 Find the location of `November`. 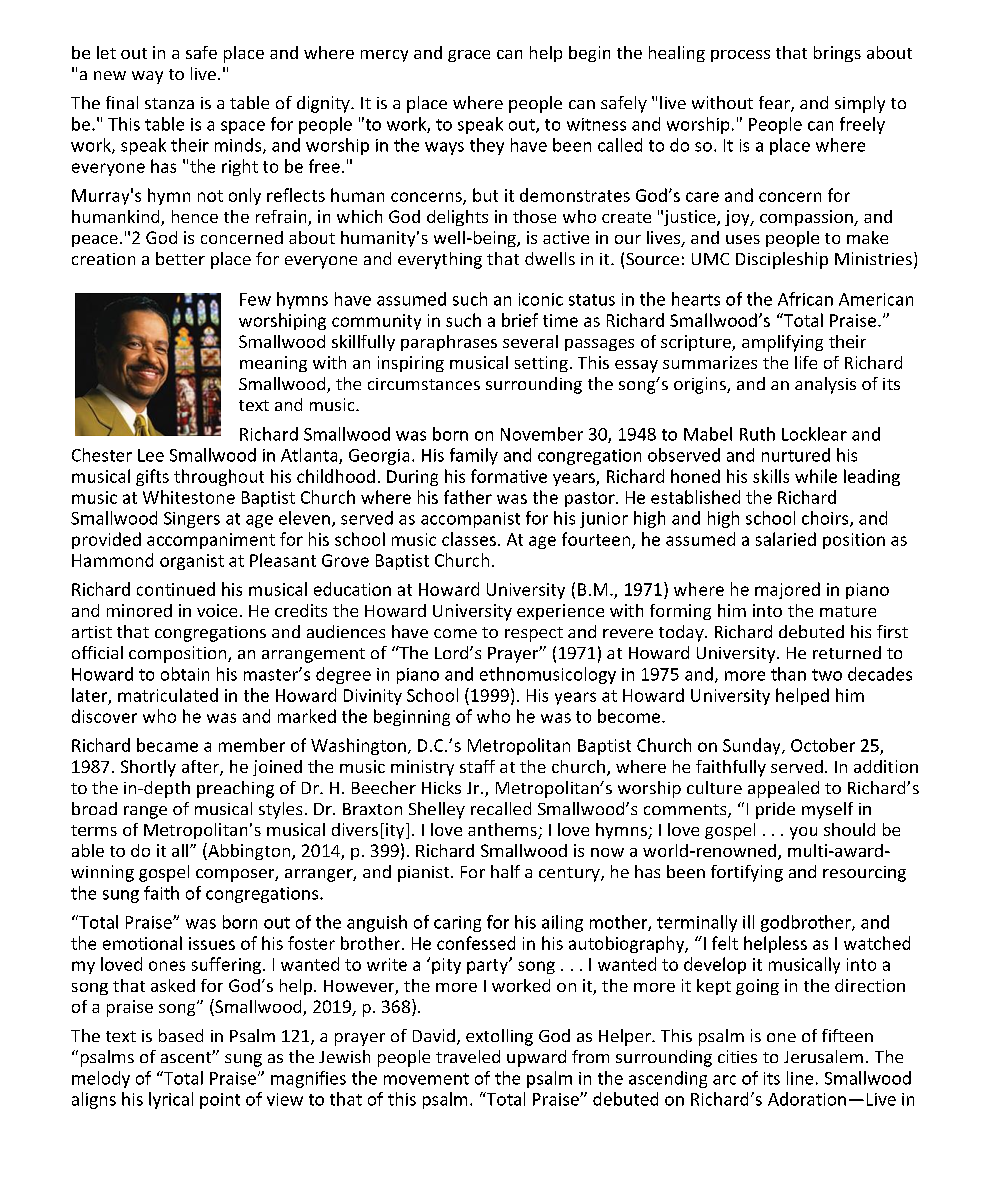

November is located at coordinates (542, 434).
